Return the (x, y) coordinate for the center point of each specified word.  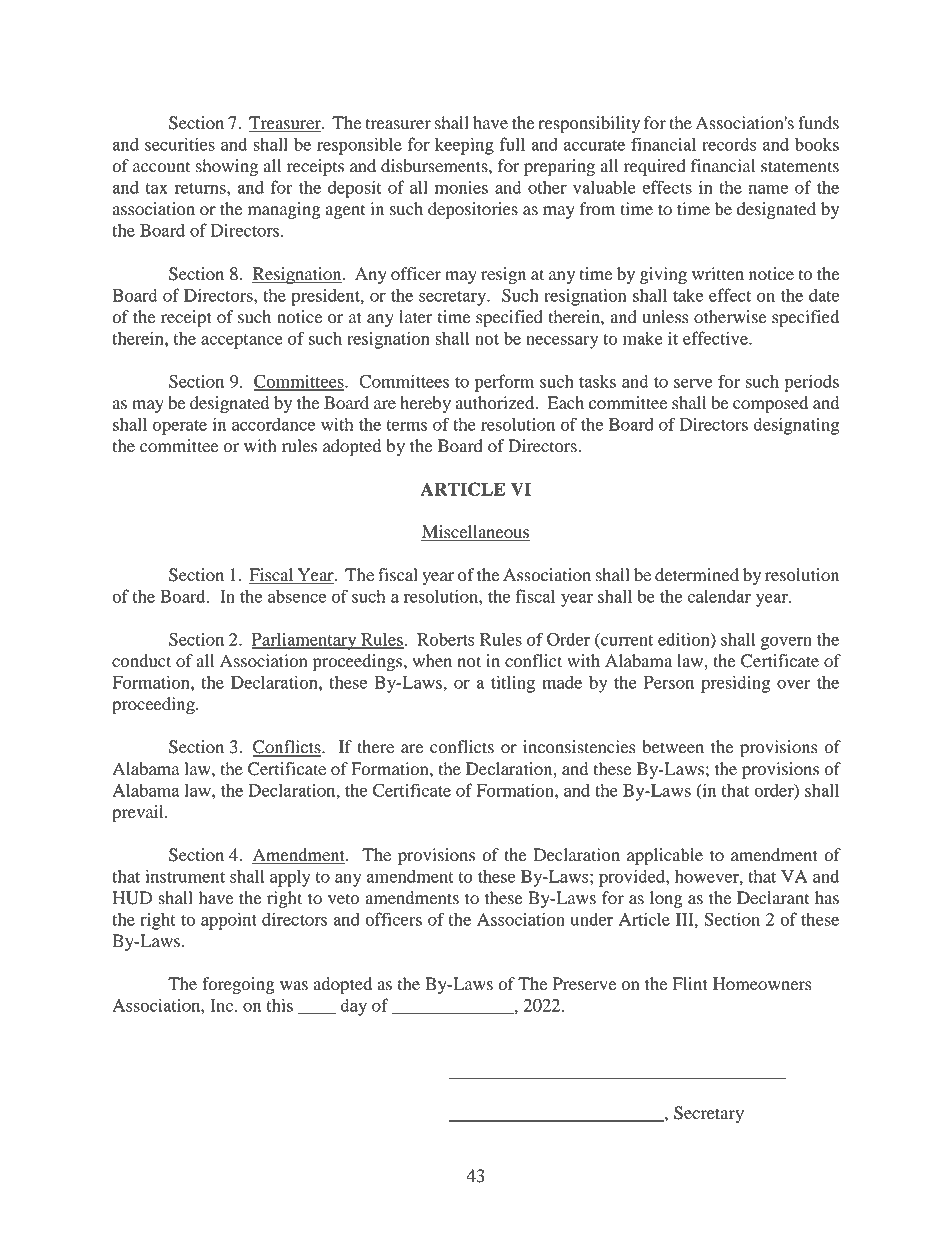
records (729, 144)
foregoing (238, 985)
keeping (464, 146)
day (353, 1007)
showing (227, 167)
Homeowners (762, 984)
